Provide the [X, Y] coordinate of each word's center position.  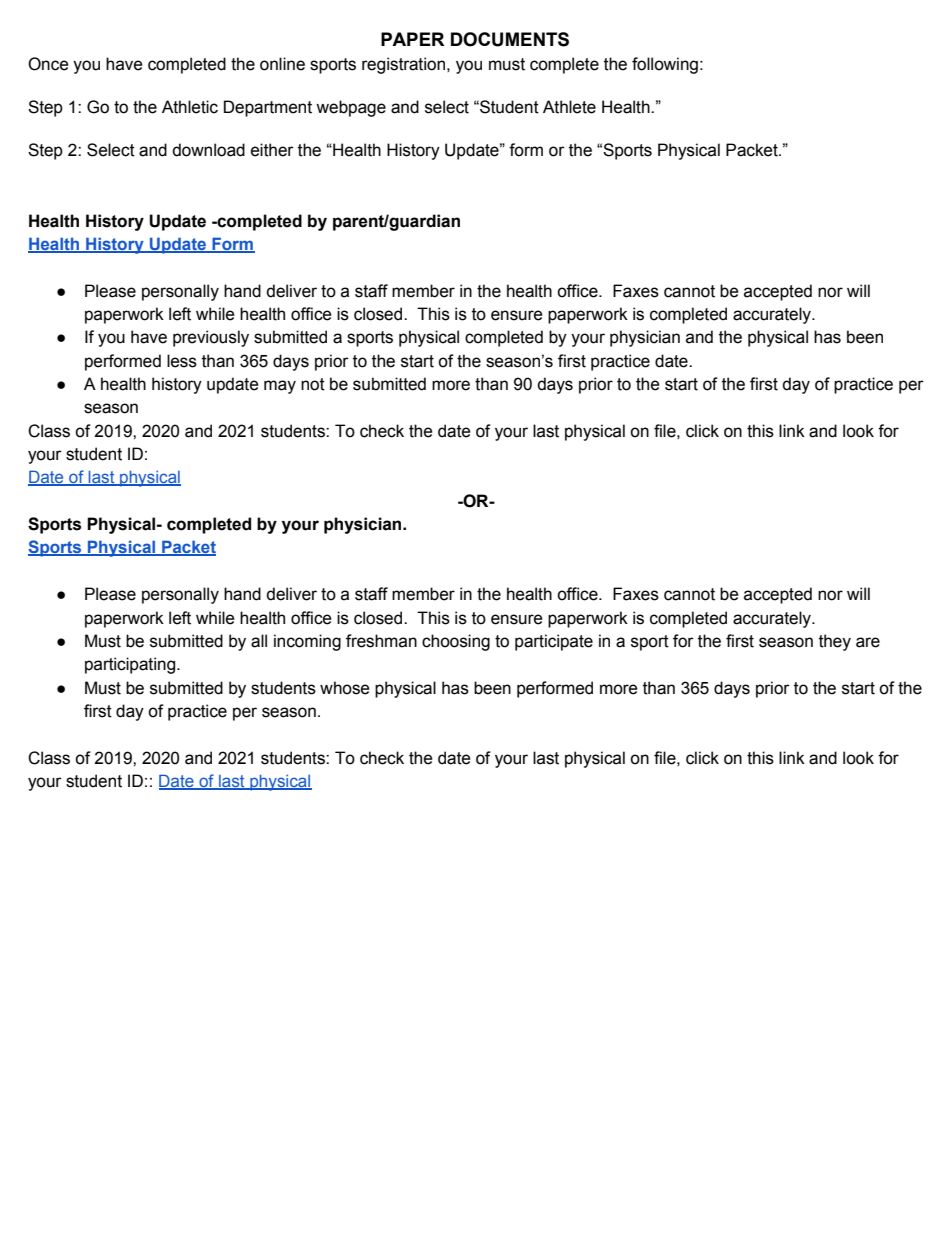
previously [211, 338]
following [665, 65]
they [835, 642]
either [272, 150]
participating [131, 665]
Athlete [569, 107]
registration [405, 65]
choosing [456, 642]
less [182, 361]
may [280, 387]
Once [48, 64]
